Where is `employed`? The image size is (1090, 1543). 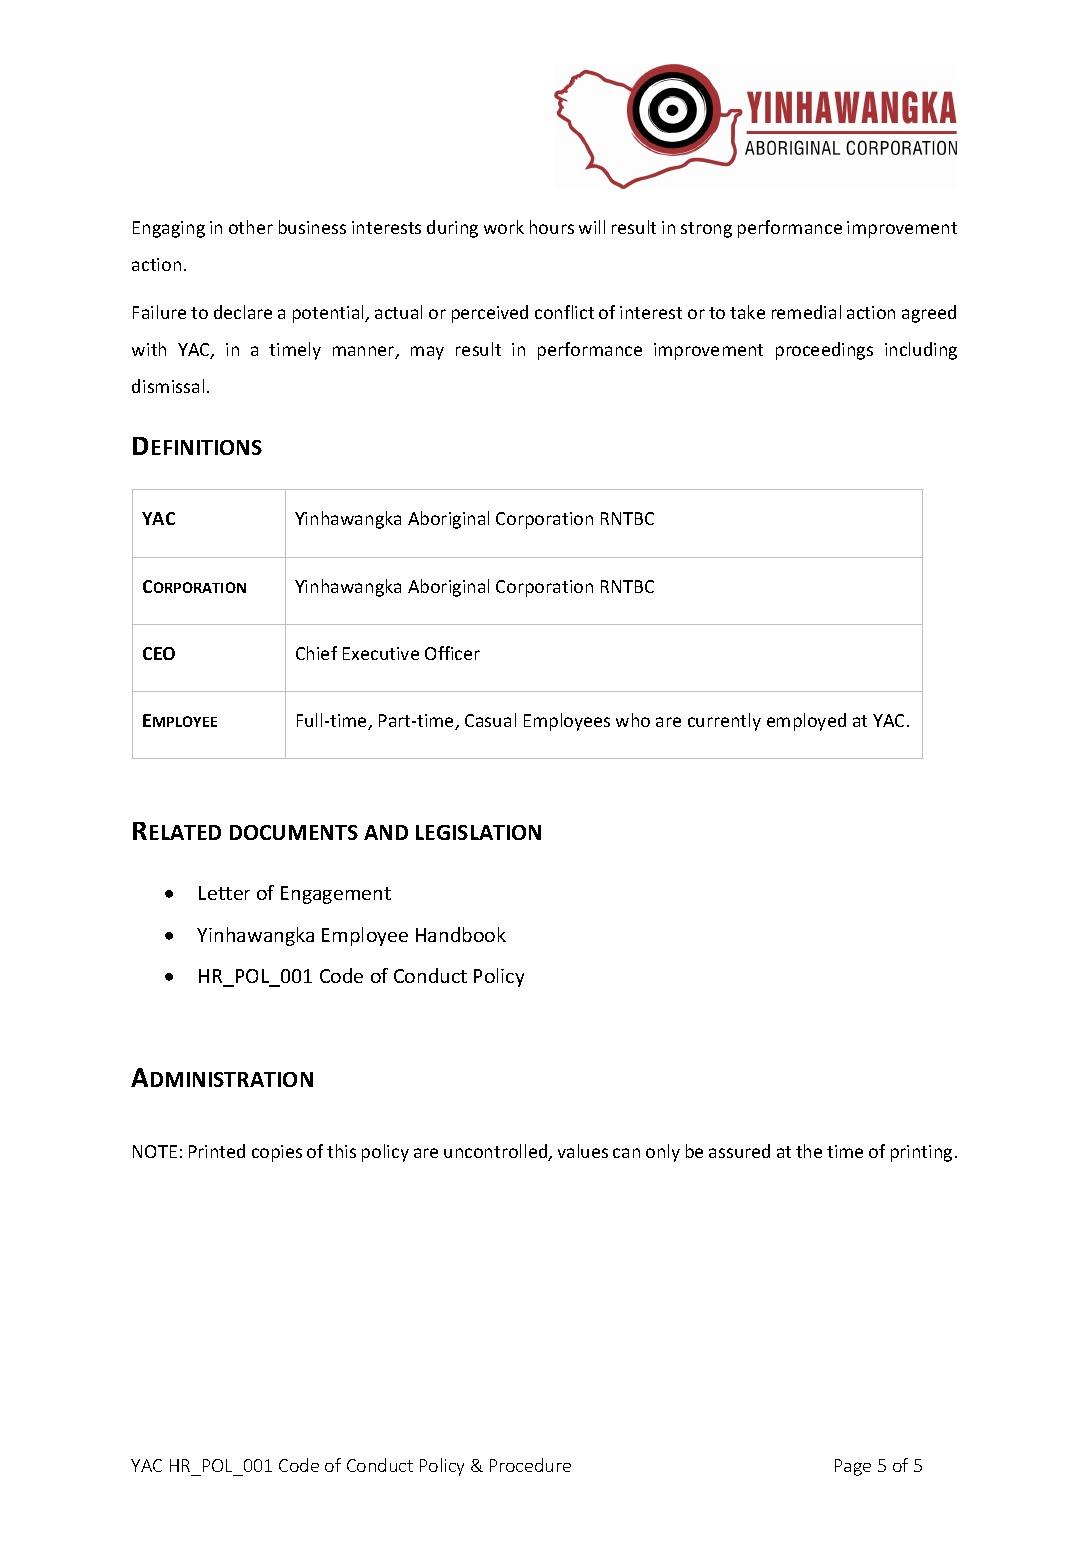 employed is located at coordinates (806, 722).
